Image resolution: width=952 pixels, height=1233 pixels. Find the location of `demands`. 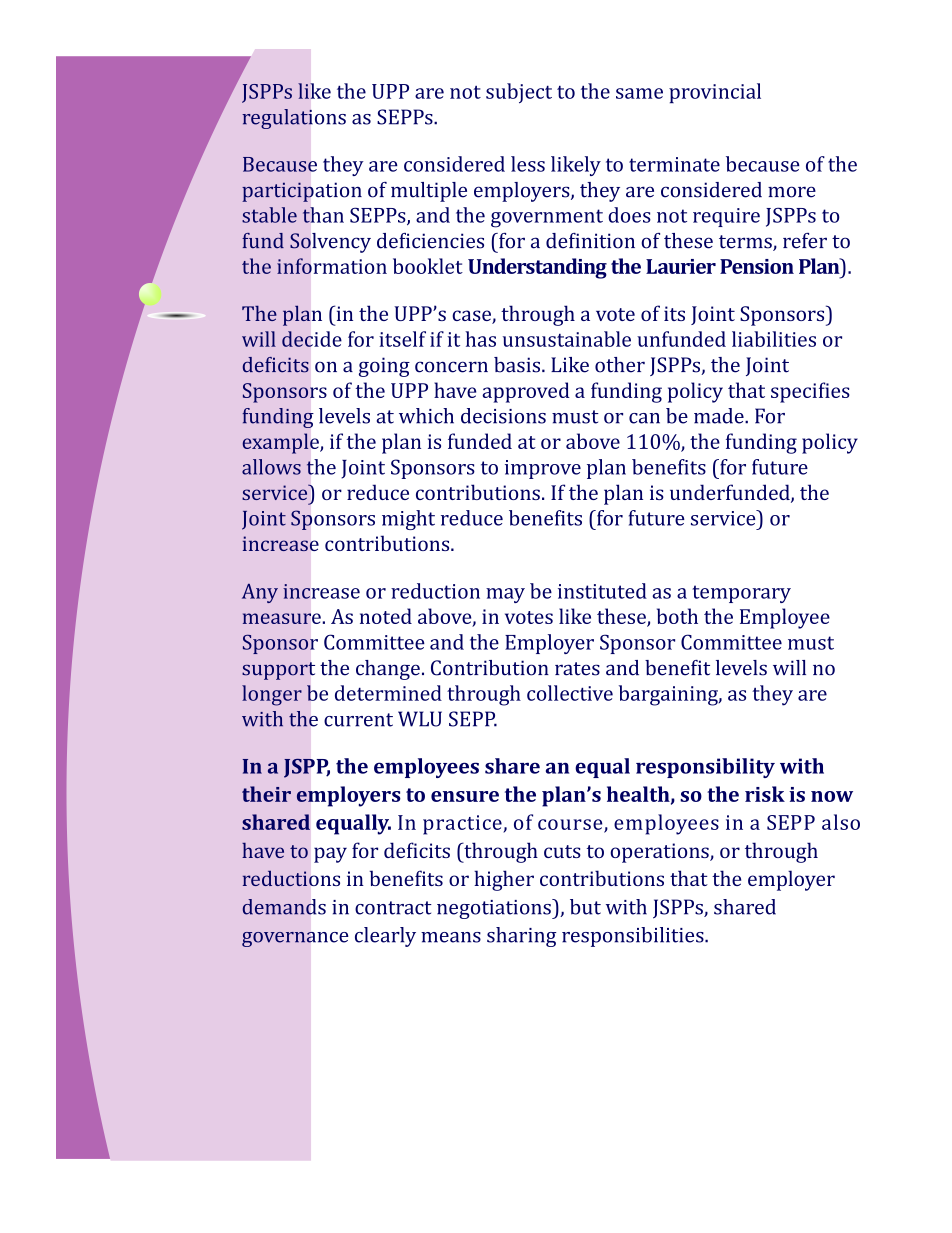

demands is located at coordinates (284, 907).
